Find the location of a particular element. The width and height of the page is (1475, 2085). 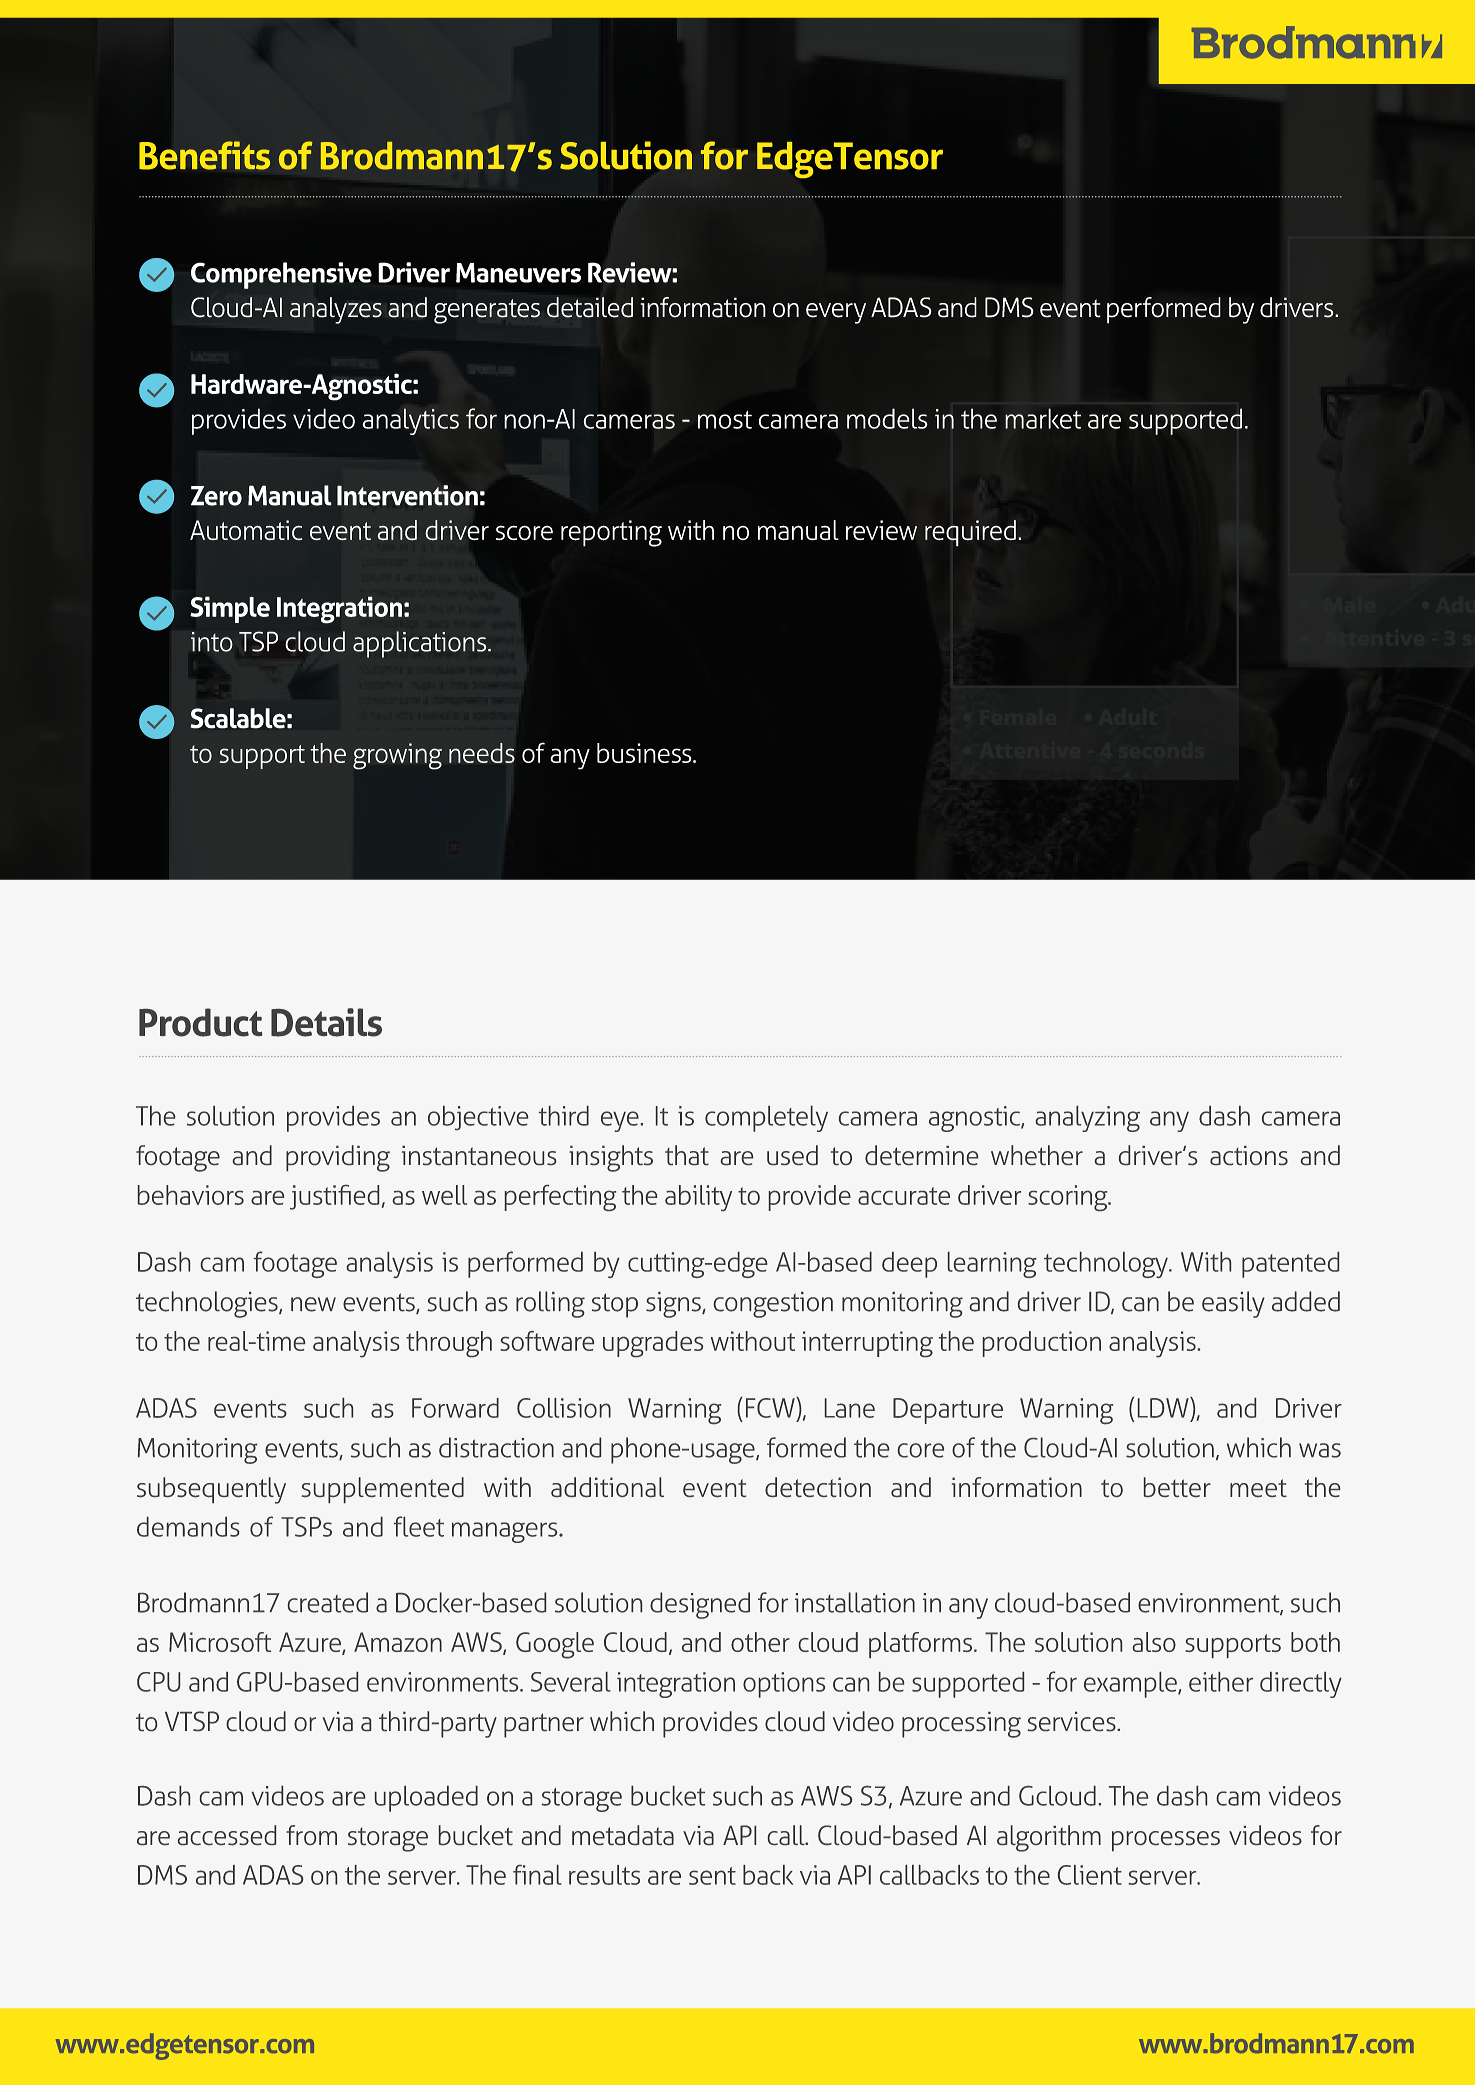

Comprehensive is located at coordinates (281, 275).
